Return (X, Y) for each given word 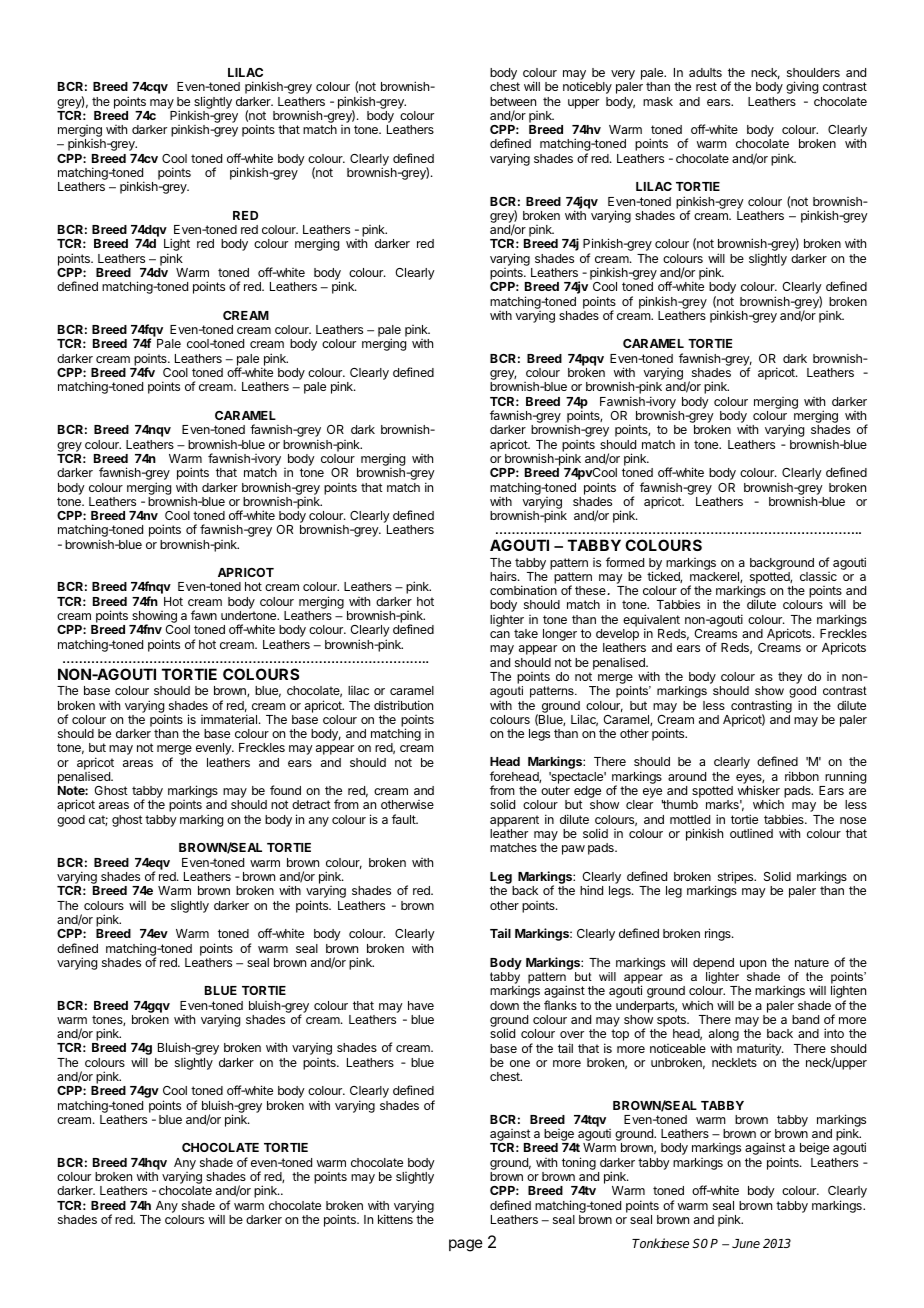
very (623, 76)
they (790, 678)
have (421, 1005)
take (526, 633)
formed (625, 562)
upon (753, 965)
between (513, 101)
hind (591, 890)
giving (802, 87)
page (466, 1245)
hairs (504, 576)
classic (818, 576)
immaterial (230, 719)
